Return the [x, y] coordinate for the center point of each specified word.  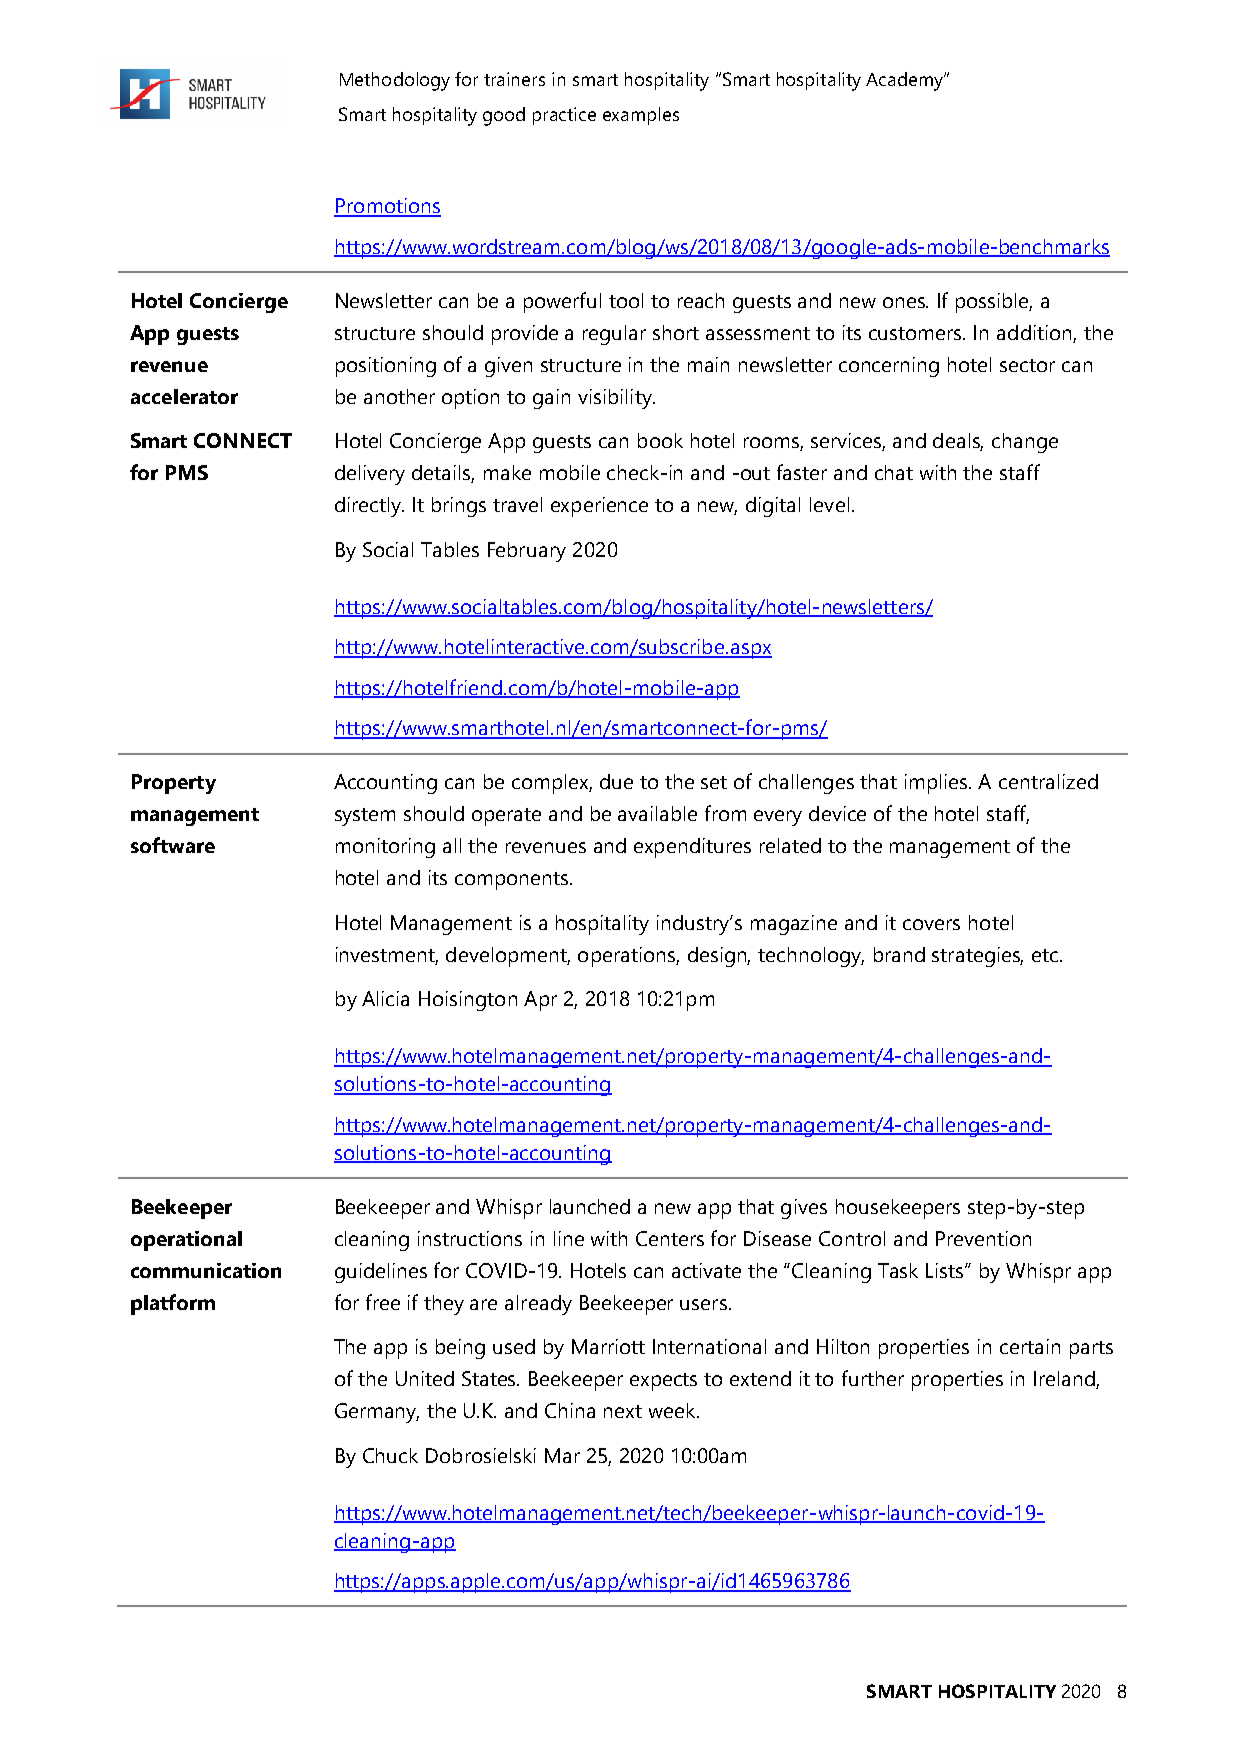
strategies [977, 957]
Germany [377, 1413]
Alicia [385, 998]
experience [599, 507]
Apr [540, 1001]
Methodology [395, 81]
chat [894, 472]
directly [369, 507]
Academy [906, 81]
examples [641, 116]
